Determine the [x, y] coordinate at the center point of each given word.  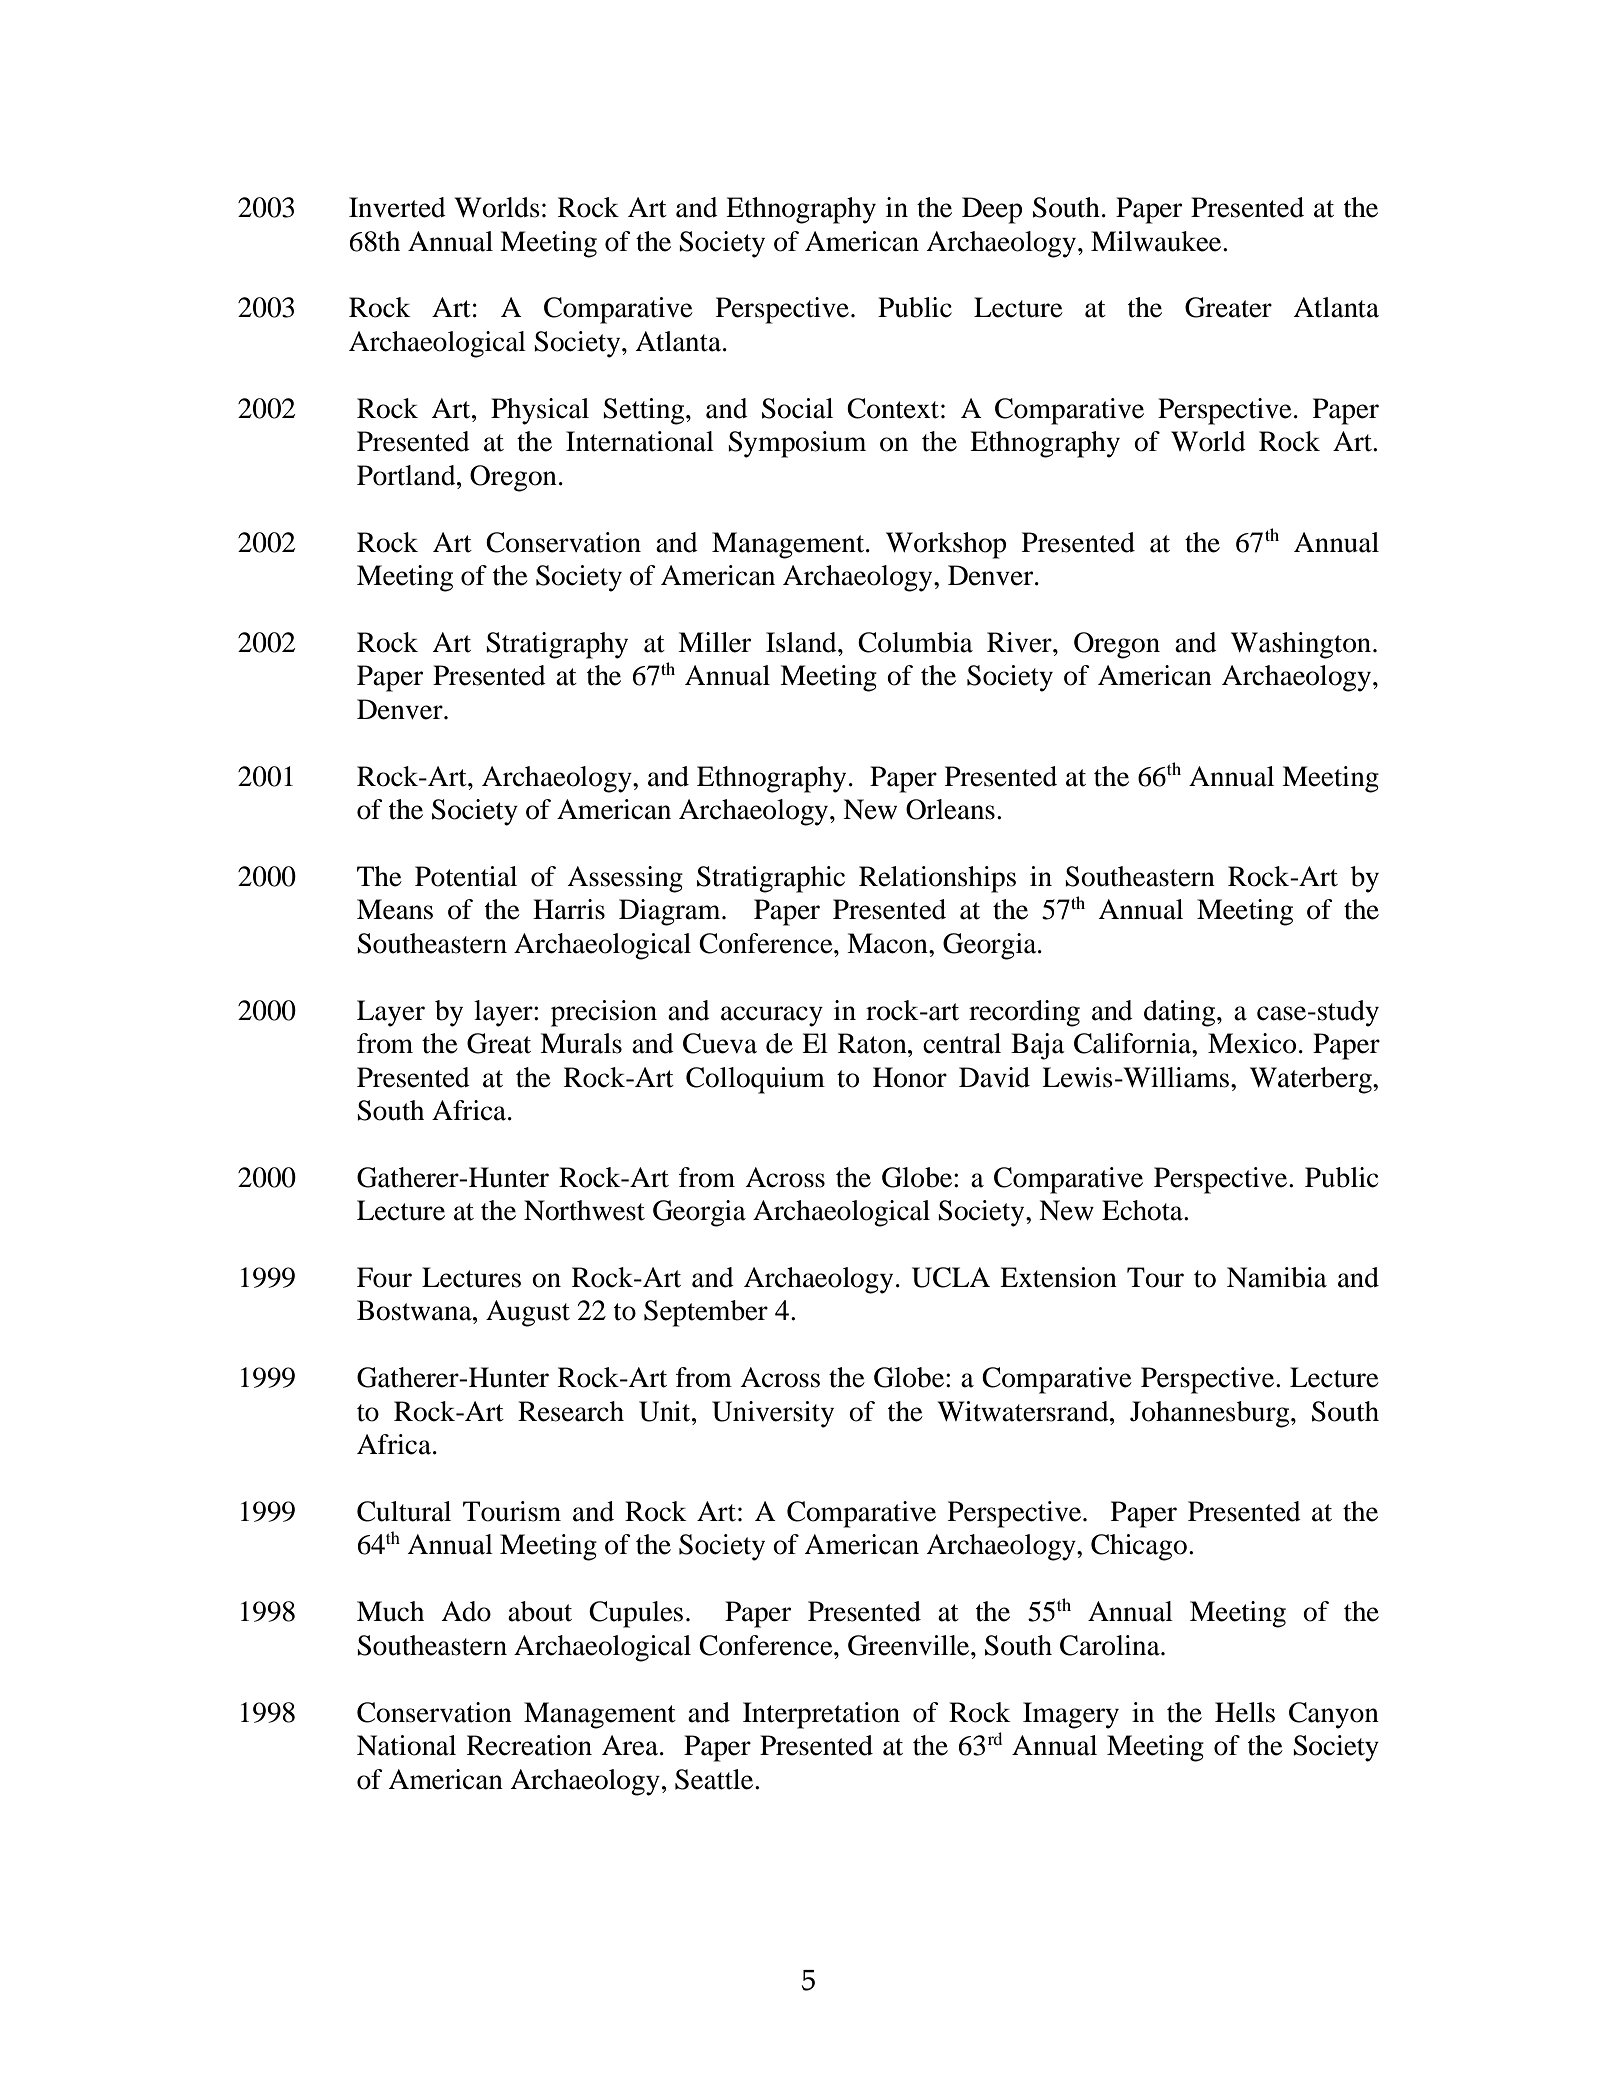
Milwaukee [1157, 241]
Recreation [529, 1745]
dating [1181, 1013]
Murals [581, 1043]
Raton [873, 1043]
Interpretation [821, 1715]
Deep [992, 210]
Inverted [397, 207]
